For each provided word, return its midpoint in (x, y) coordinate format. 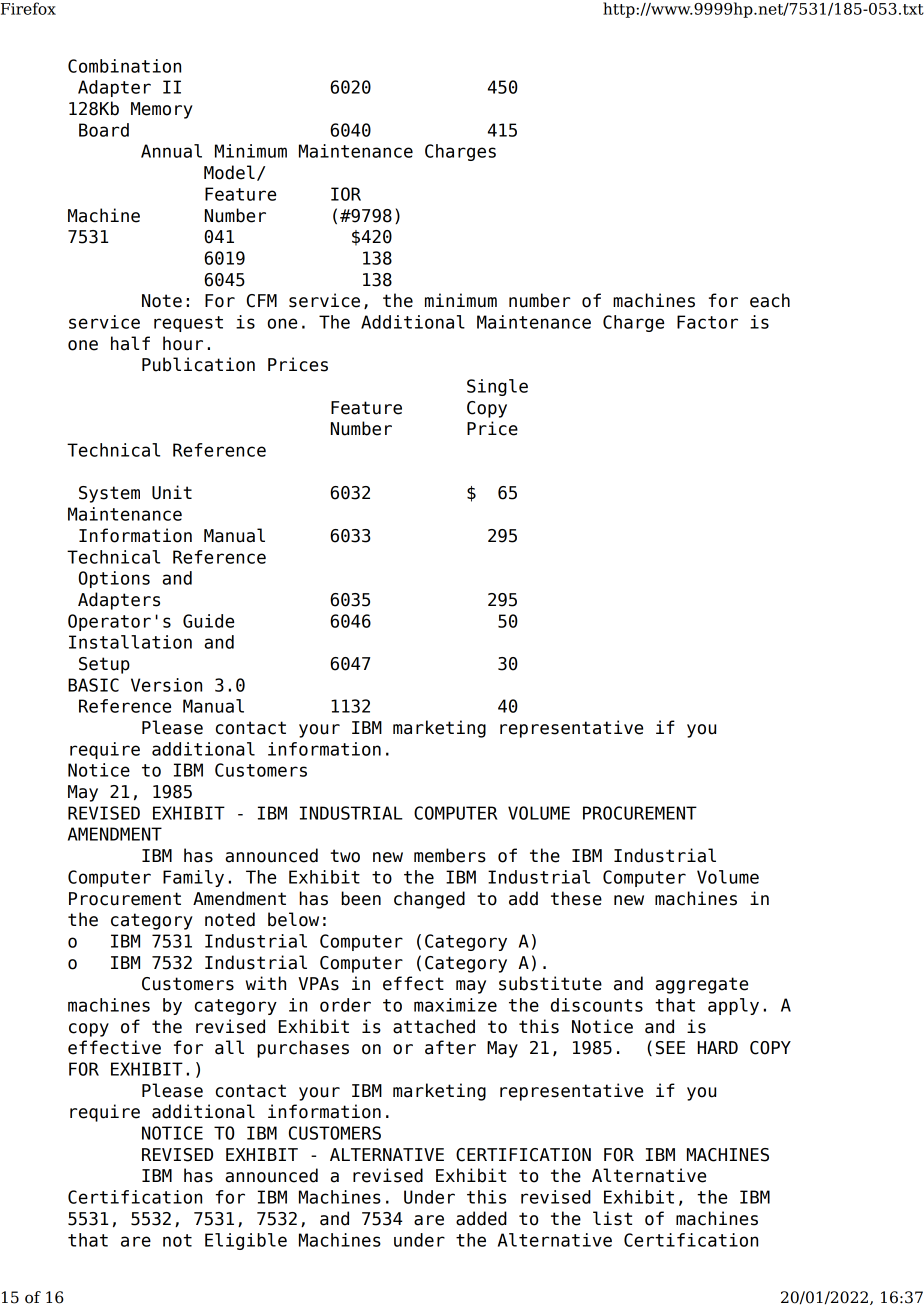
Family (193, 878)
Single (497, 387)
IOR (346, 194)
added (481, 1218)
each (770, 300)
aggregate (701, 985)
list (612, 1218)
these (576, 898)
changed (429, 900)
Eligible (246, 1241)
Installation (130, 642)
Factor (707, 322)
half (130, 343)
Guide (208, 621)
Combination (124, 66)
